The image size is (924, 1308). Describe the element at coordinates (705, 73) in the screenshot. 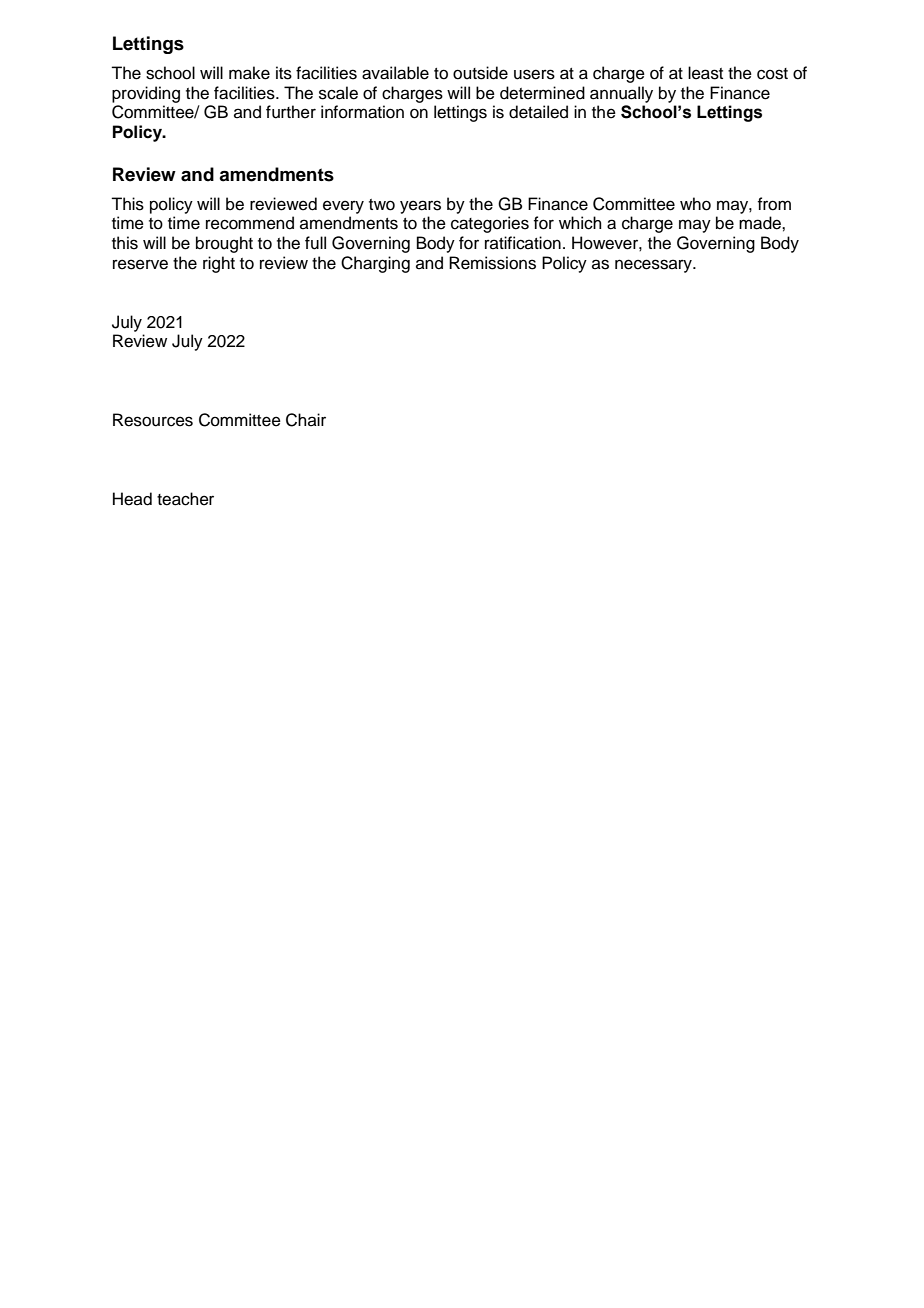

I see `least` at that location.
